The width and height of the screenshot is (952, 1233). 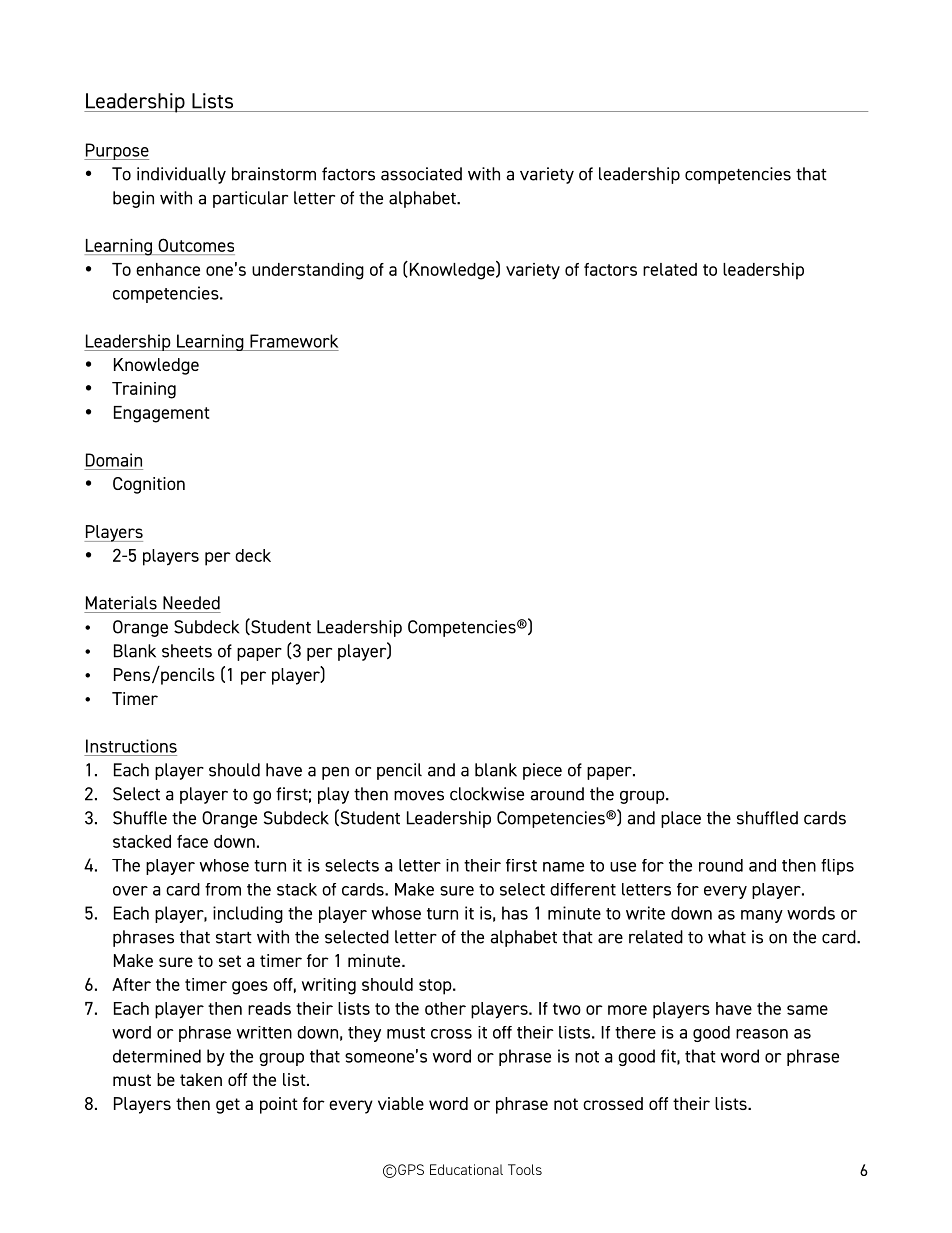 What do you see at coordinates (181, 175) in the screenshot?
I see `individually` at bounding box center [181, 175].
